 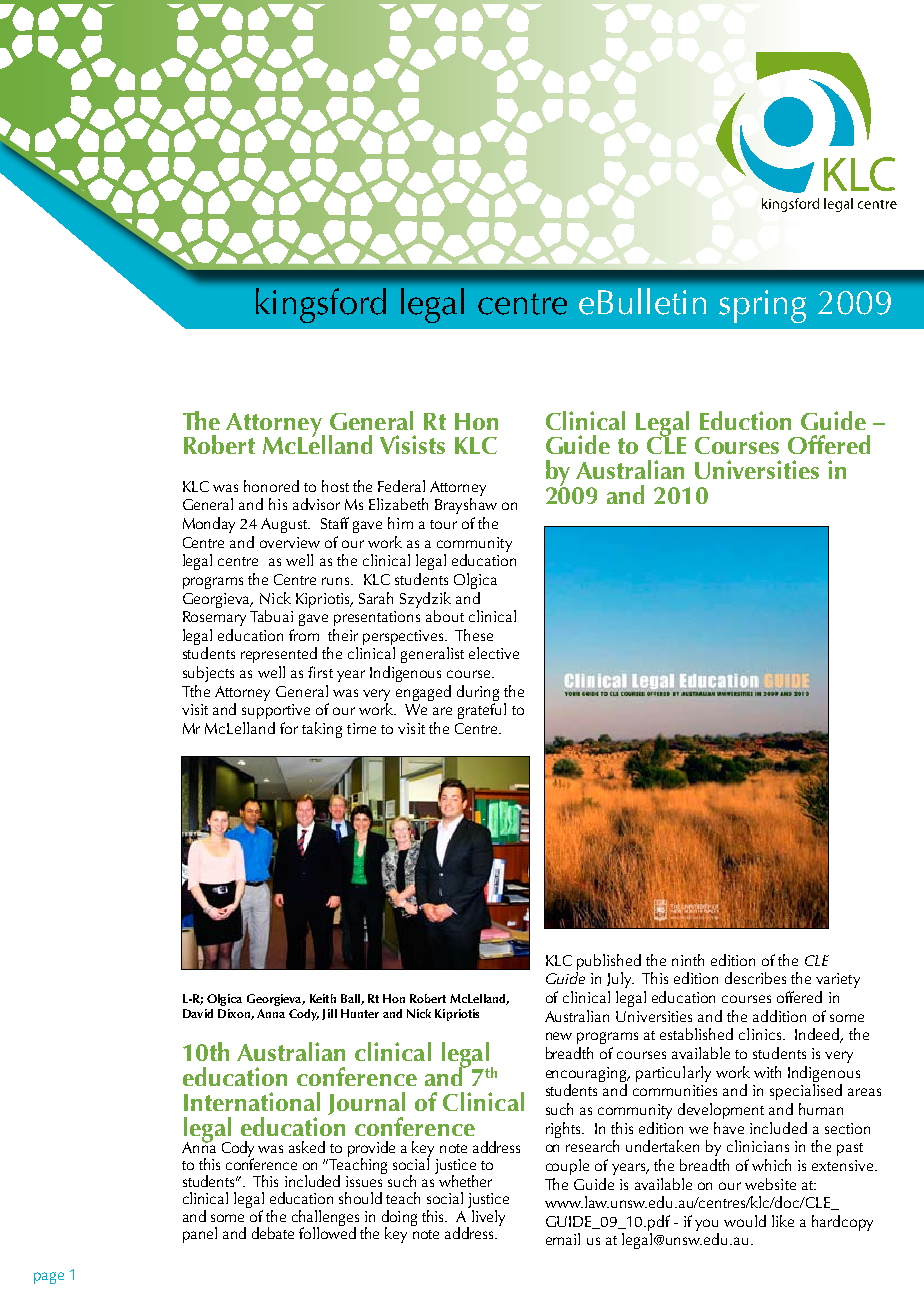 I want to click on debate, so click(x=273, y=1233).
